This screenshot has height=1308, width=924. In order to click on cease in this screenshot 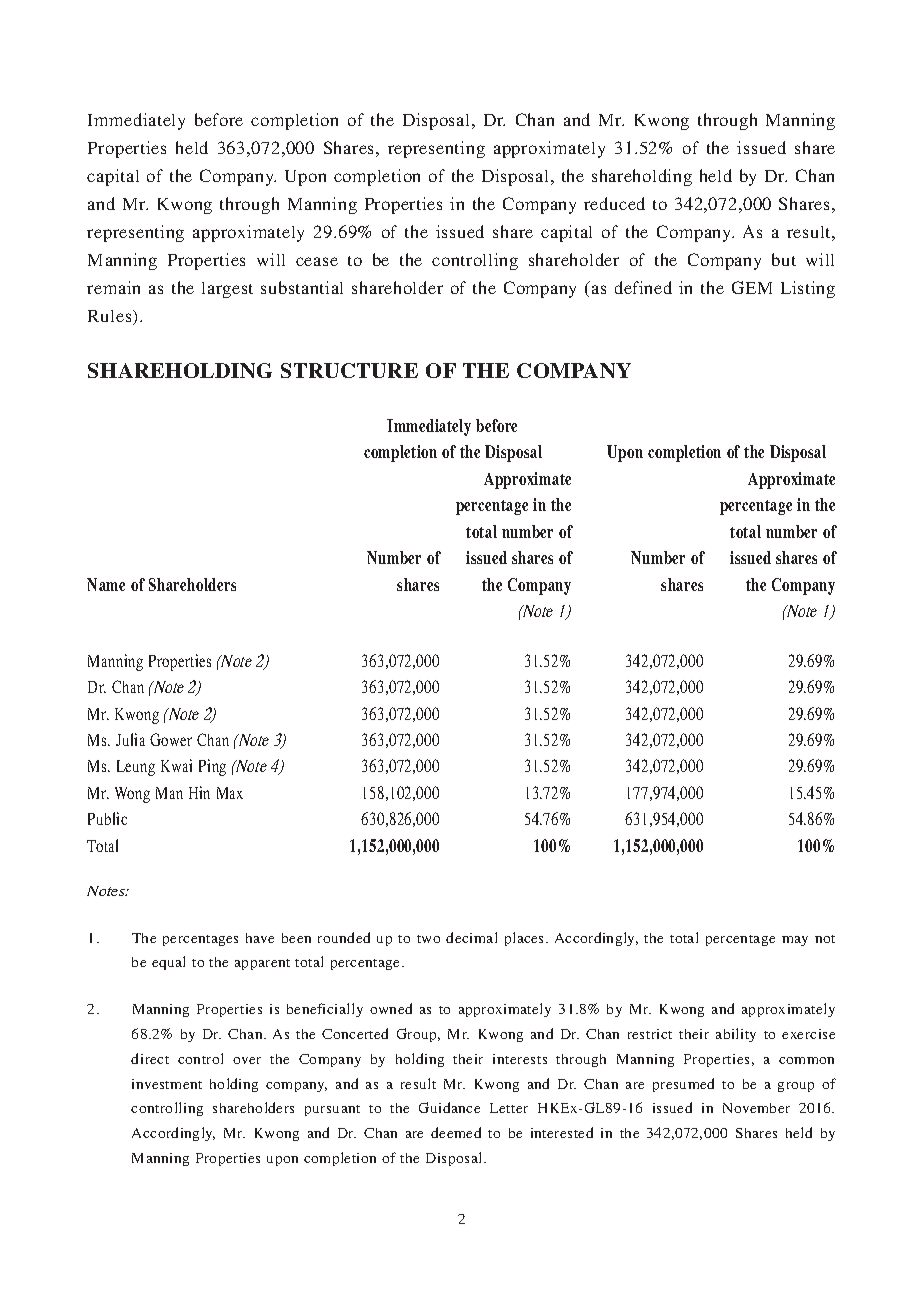, I will do `click(317, 261)`.
